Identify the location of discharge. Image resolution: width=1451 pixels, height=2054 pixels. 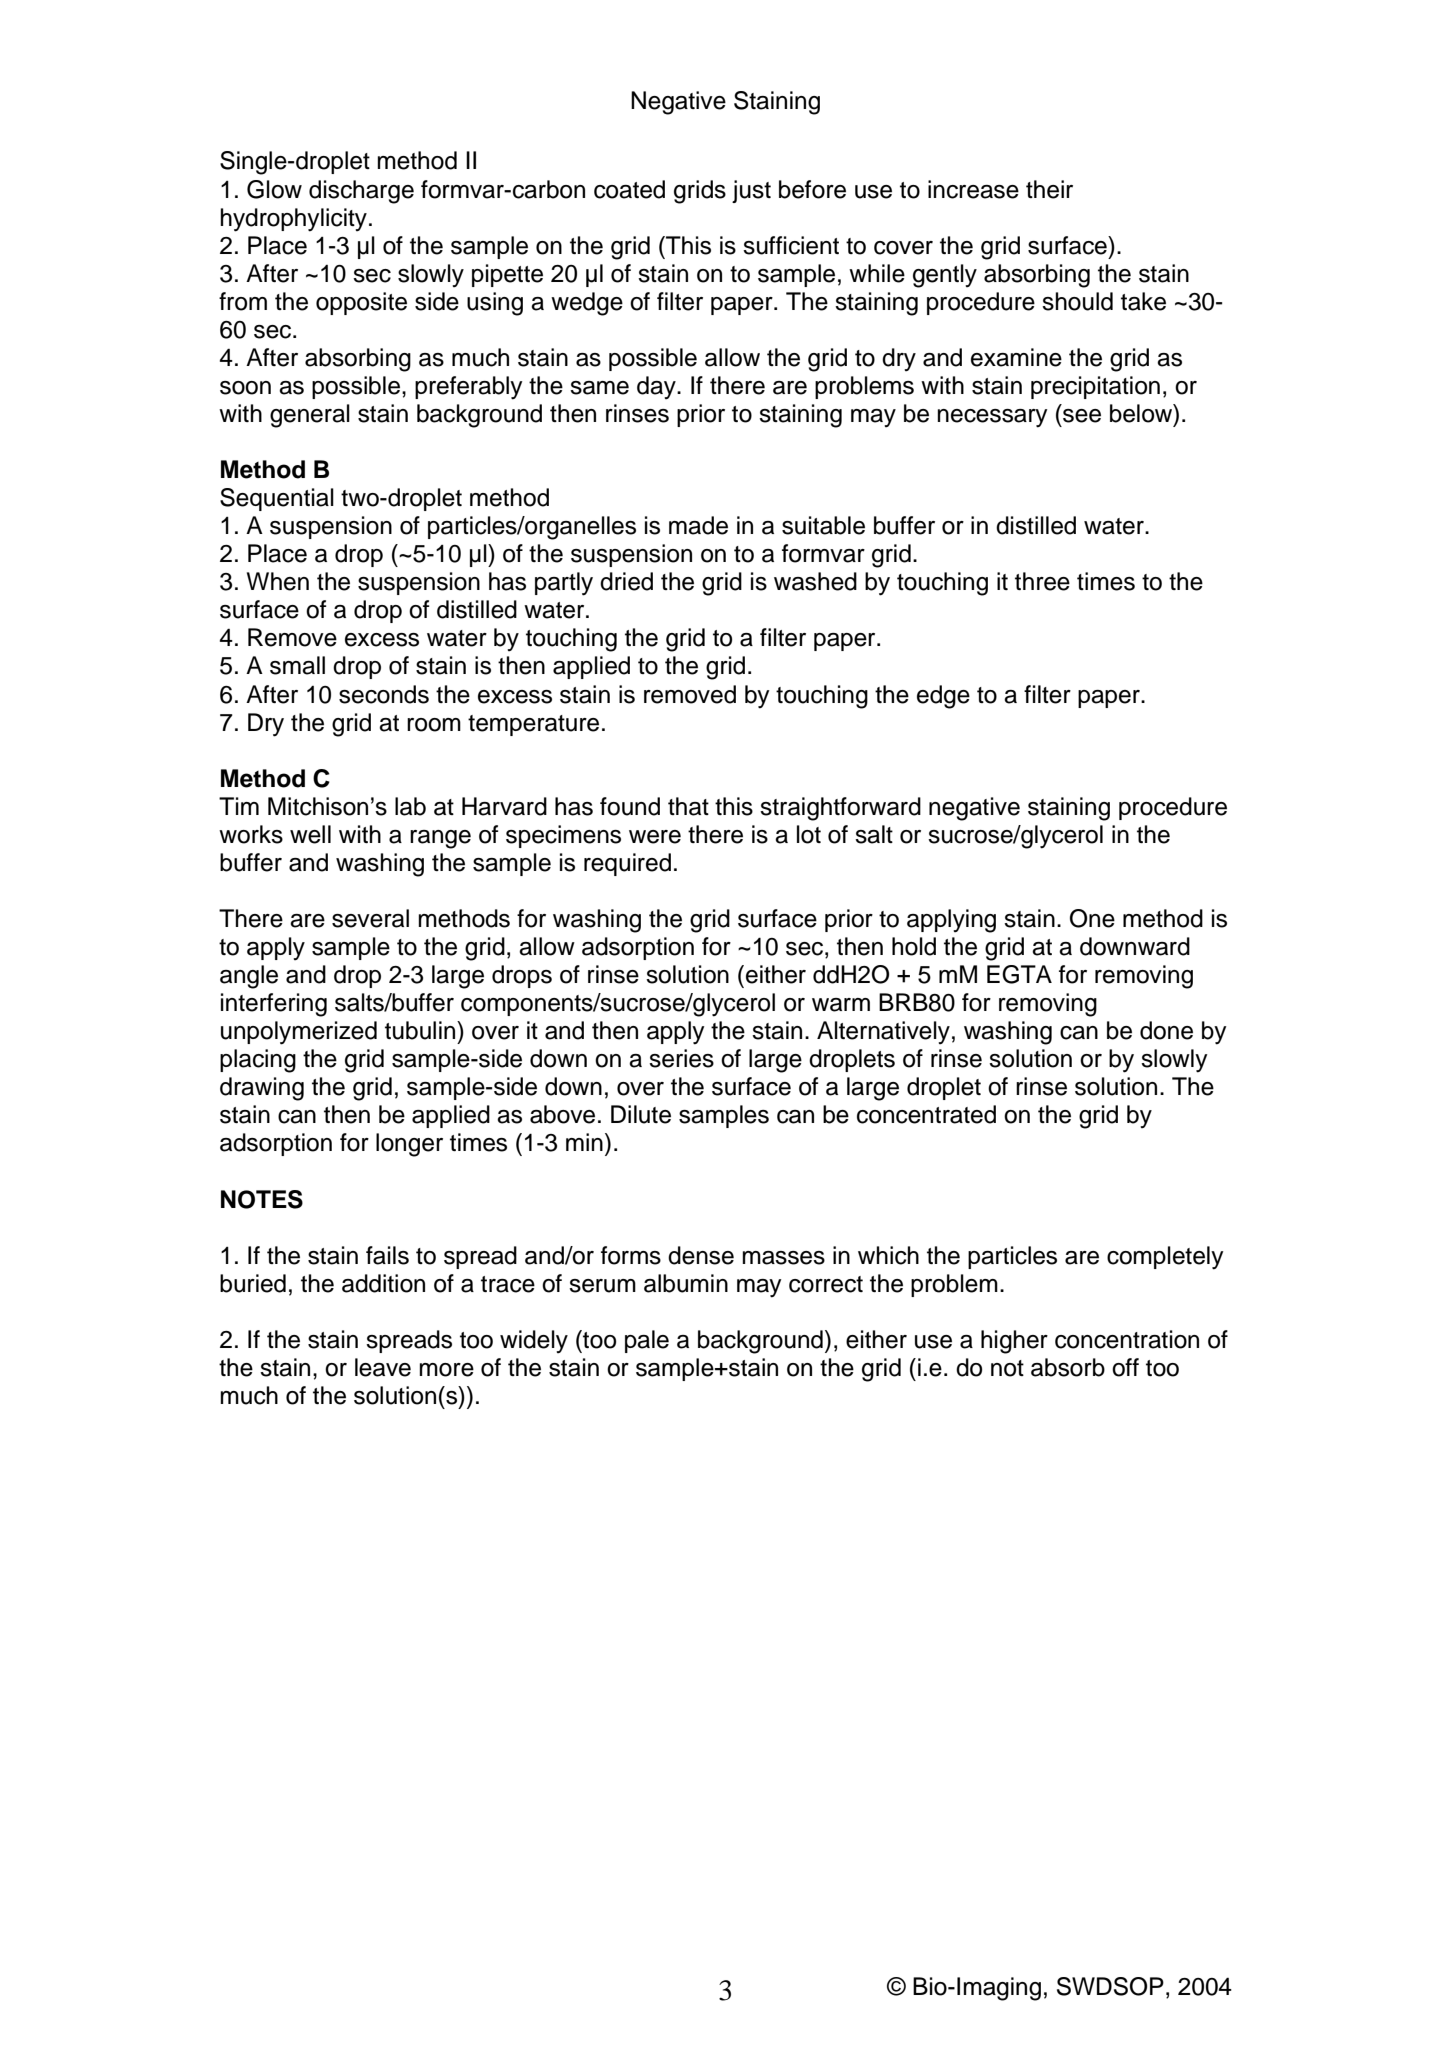
(361, 192).
